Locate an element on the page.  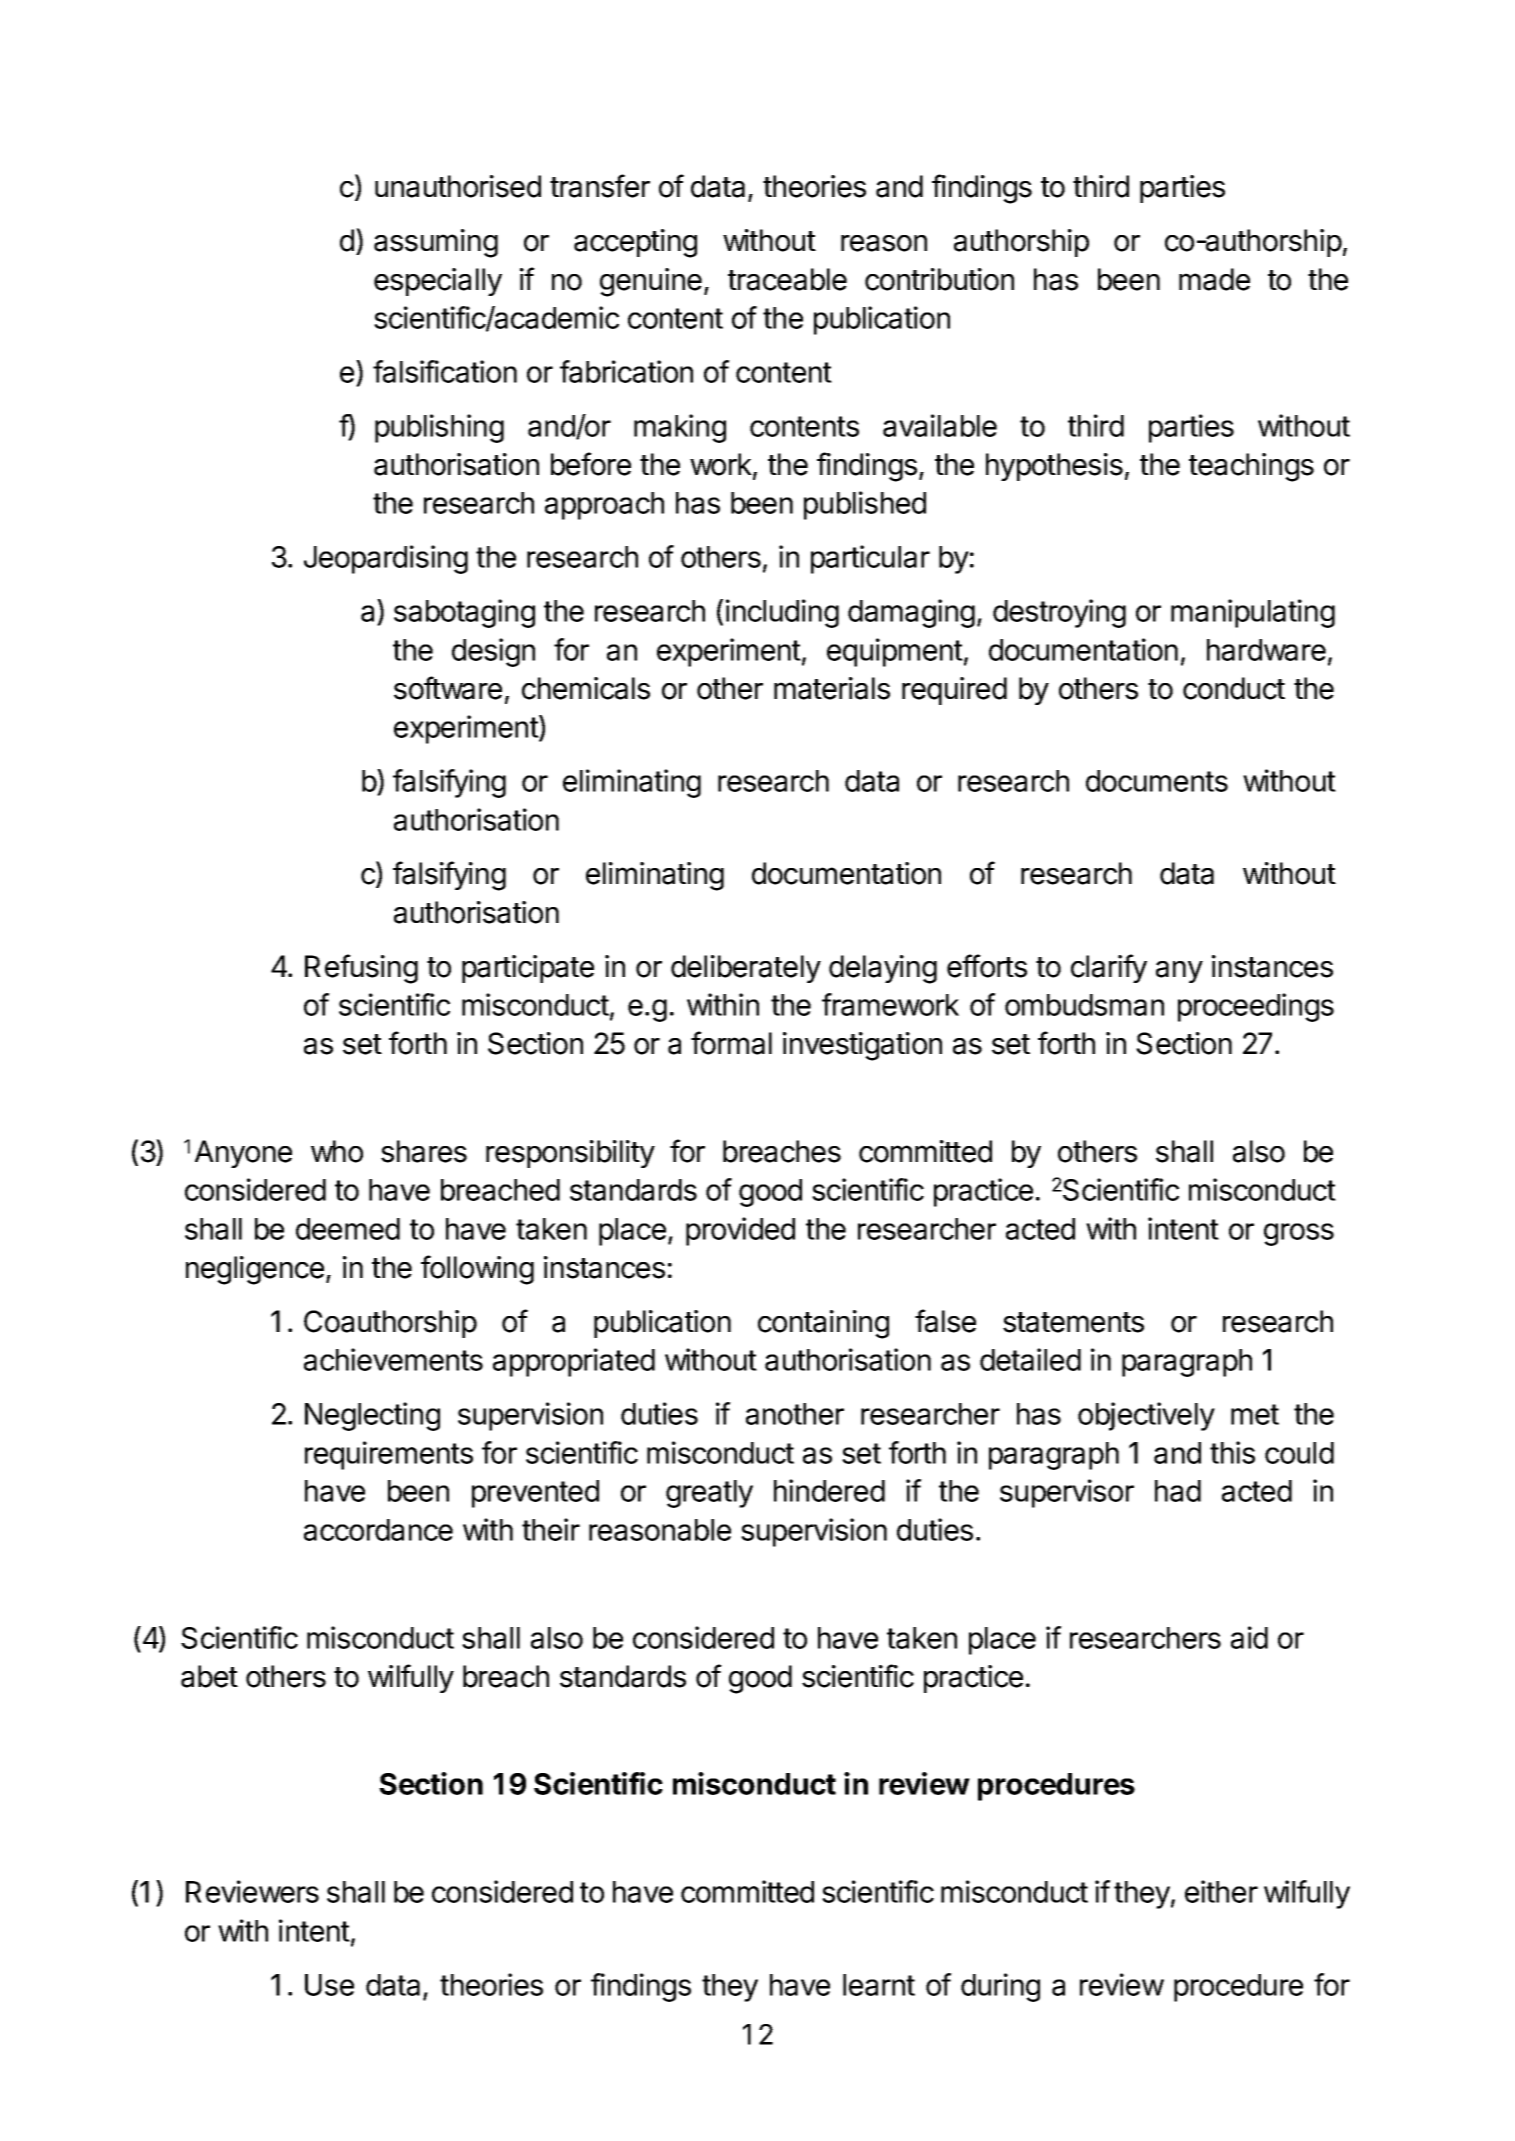
materials is located at coordinates (832, 688).
